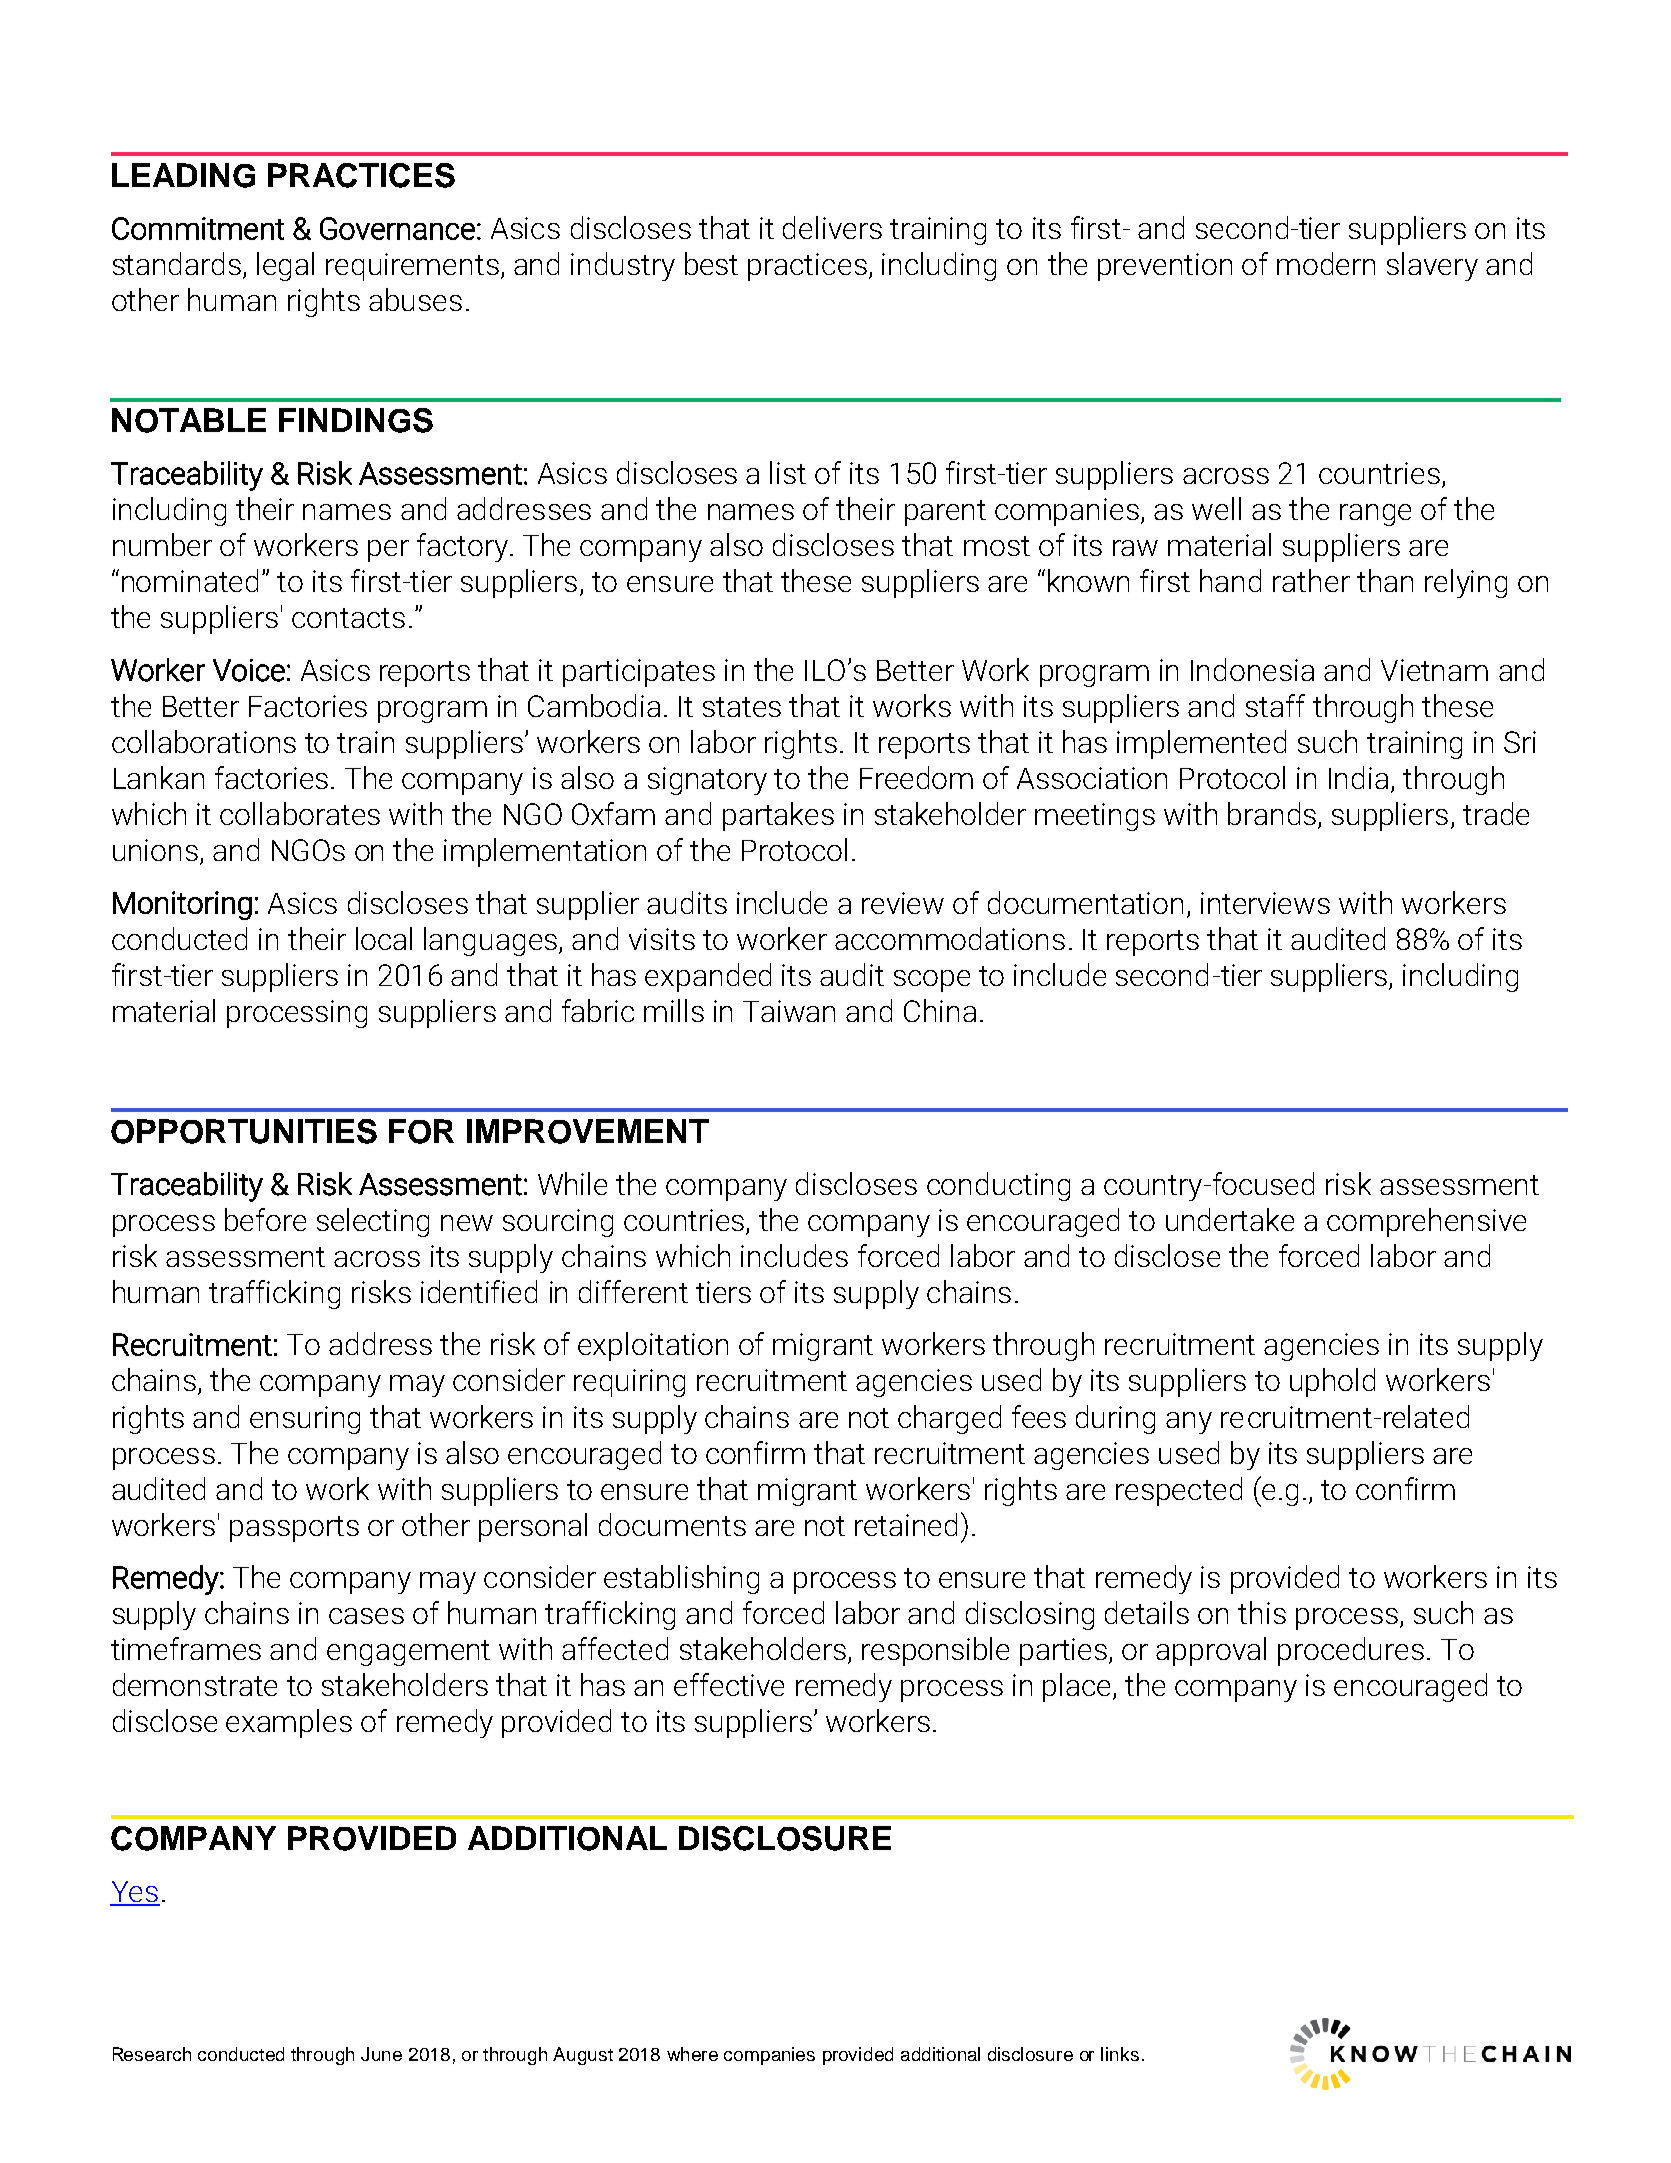 This screenshot has height=2163, width=1671. I want to click on June, so click(381, 2054).
